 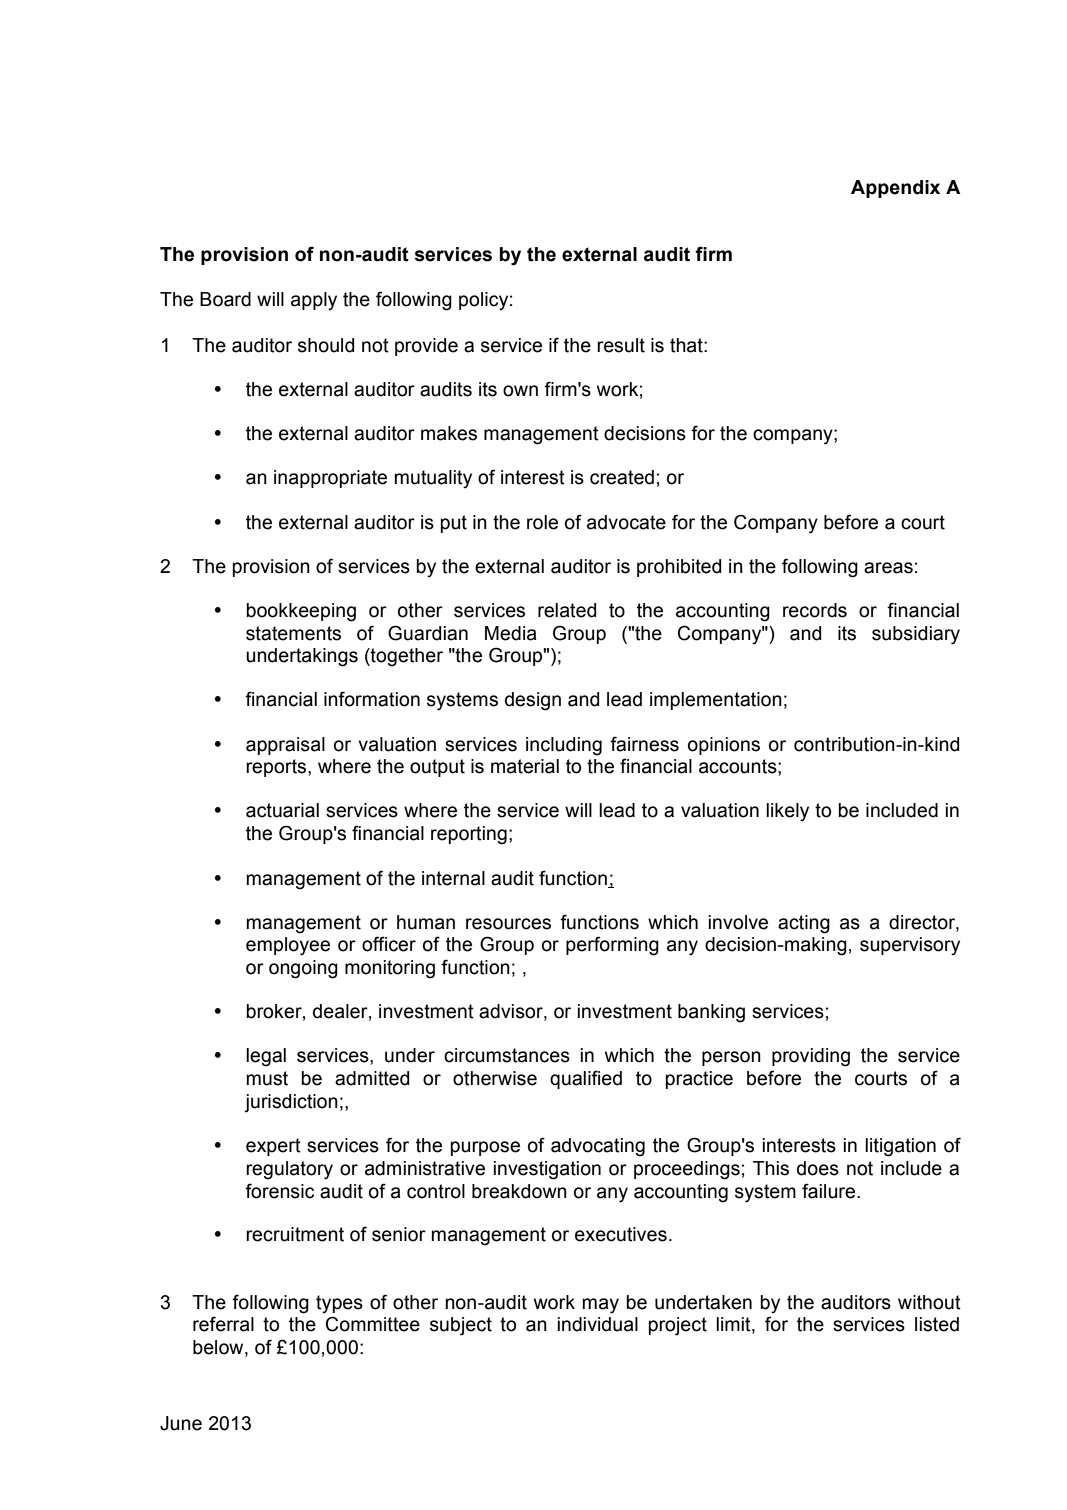 What do you see at coordinates (811, 1057) in the document?
I see `providing` at bounding box center [811, 1057].
